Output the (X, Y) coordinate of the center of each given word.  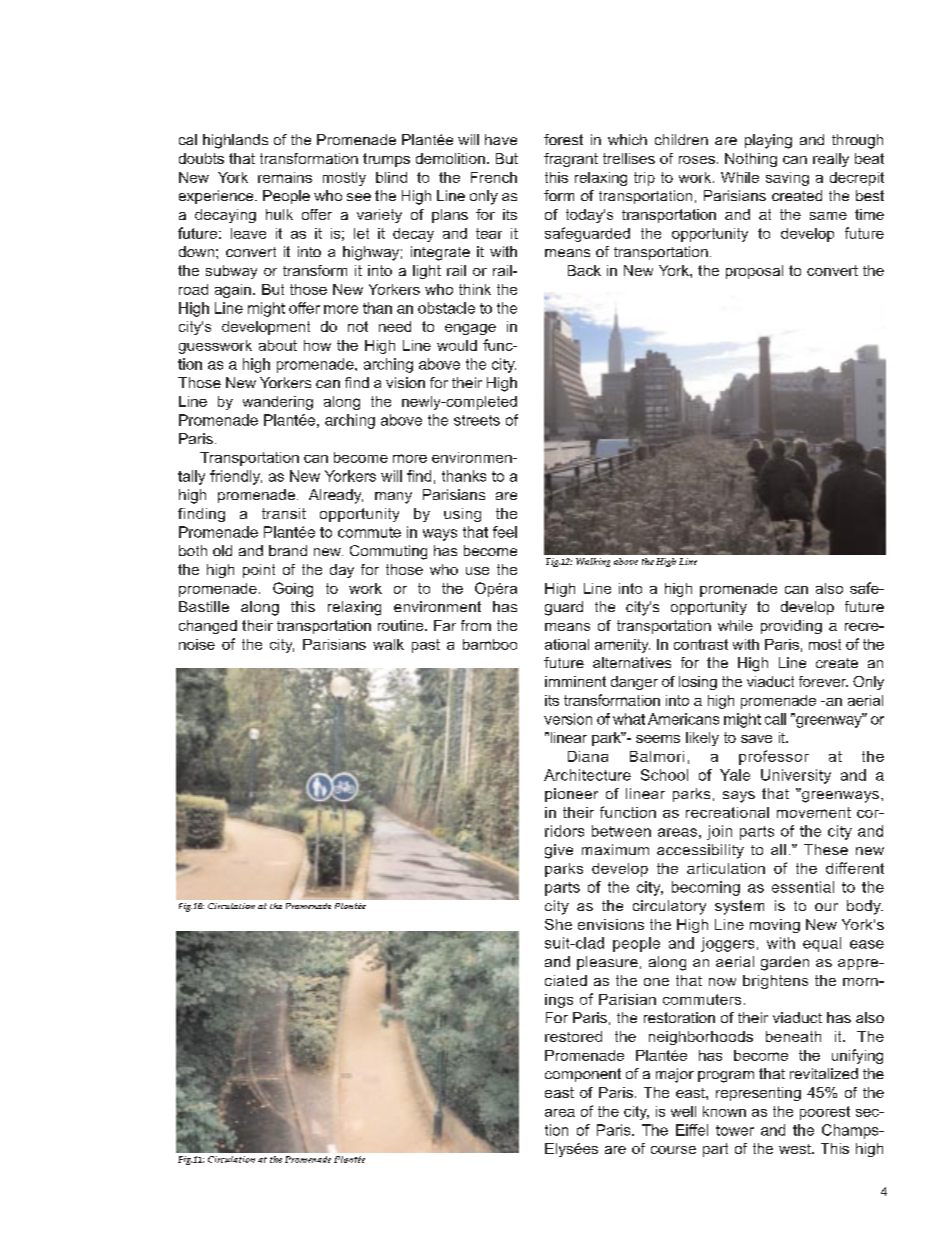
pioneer (571, 795)
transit (284, 513)
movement (814, 812)
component (583, 1075)
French (494, 177)
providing (791, 627)
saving (787, 179)
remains (285, 177)
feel (505, 532)
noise (197, 644)
